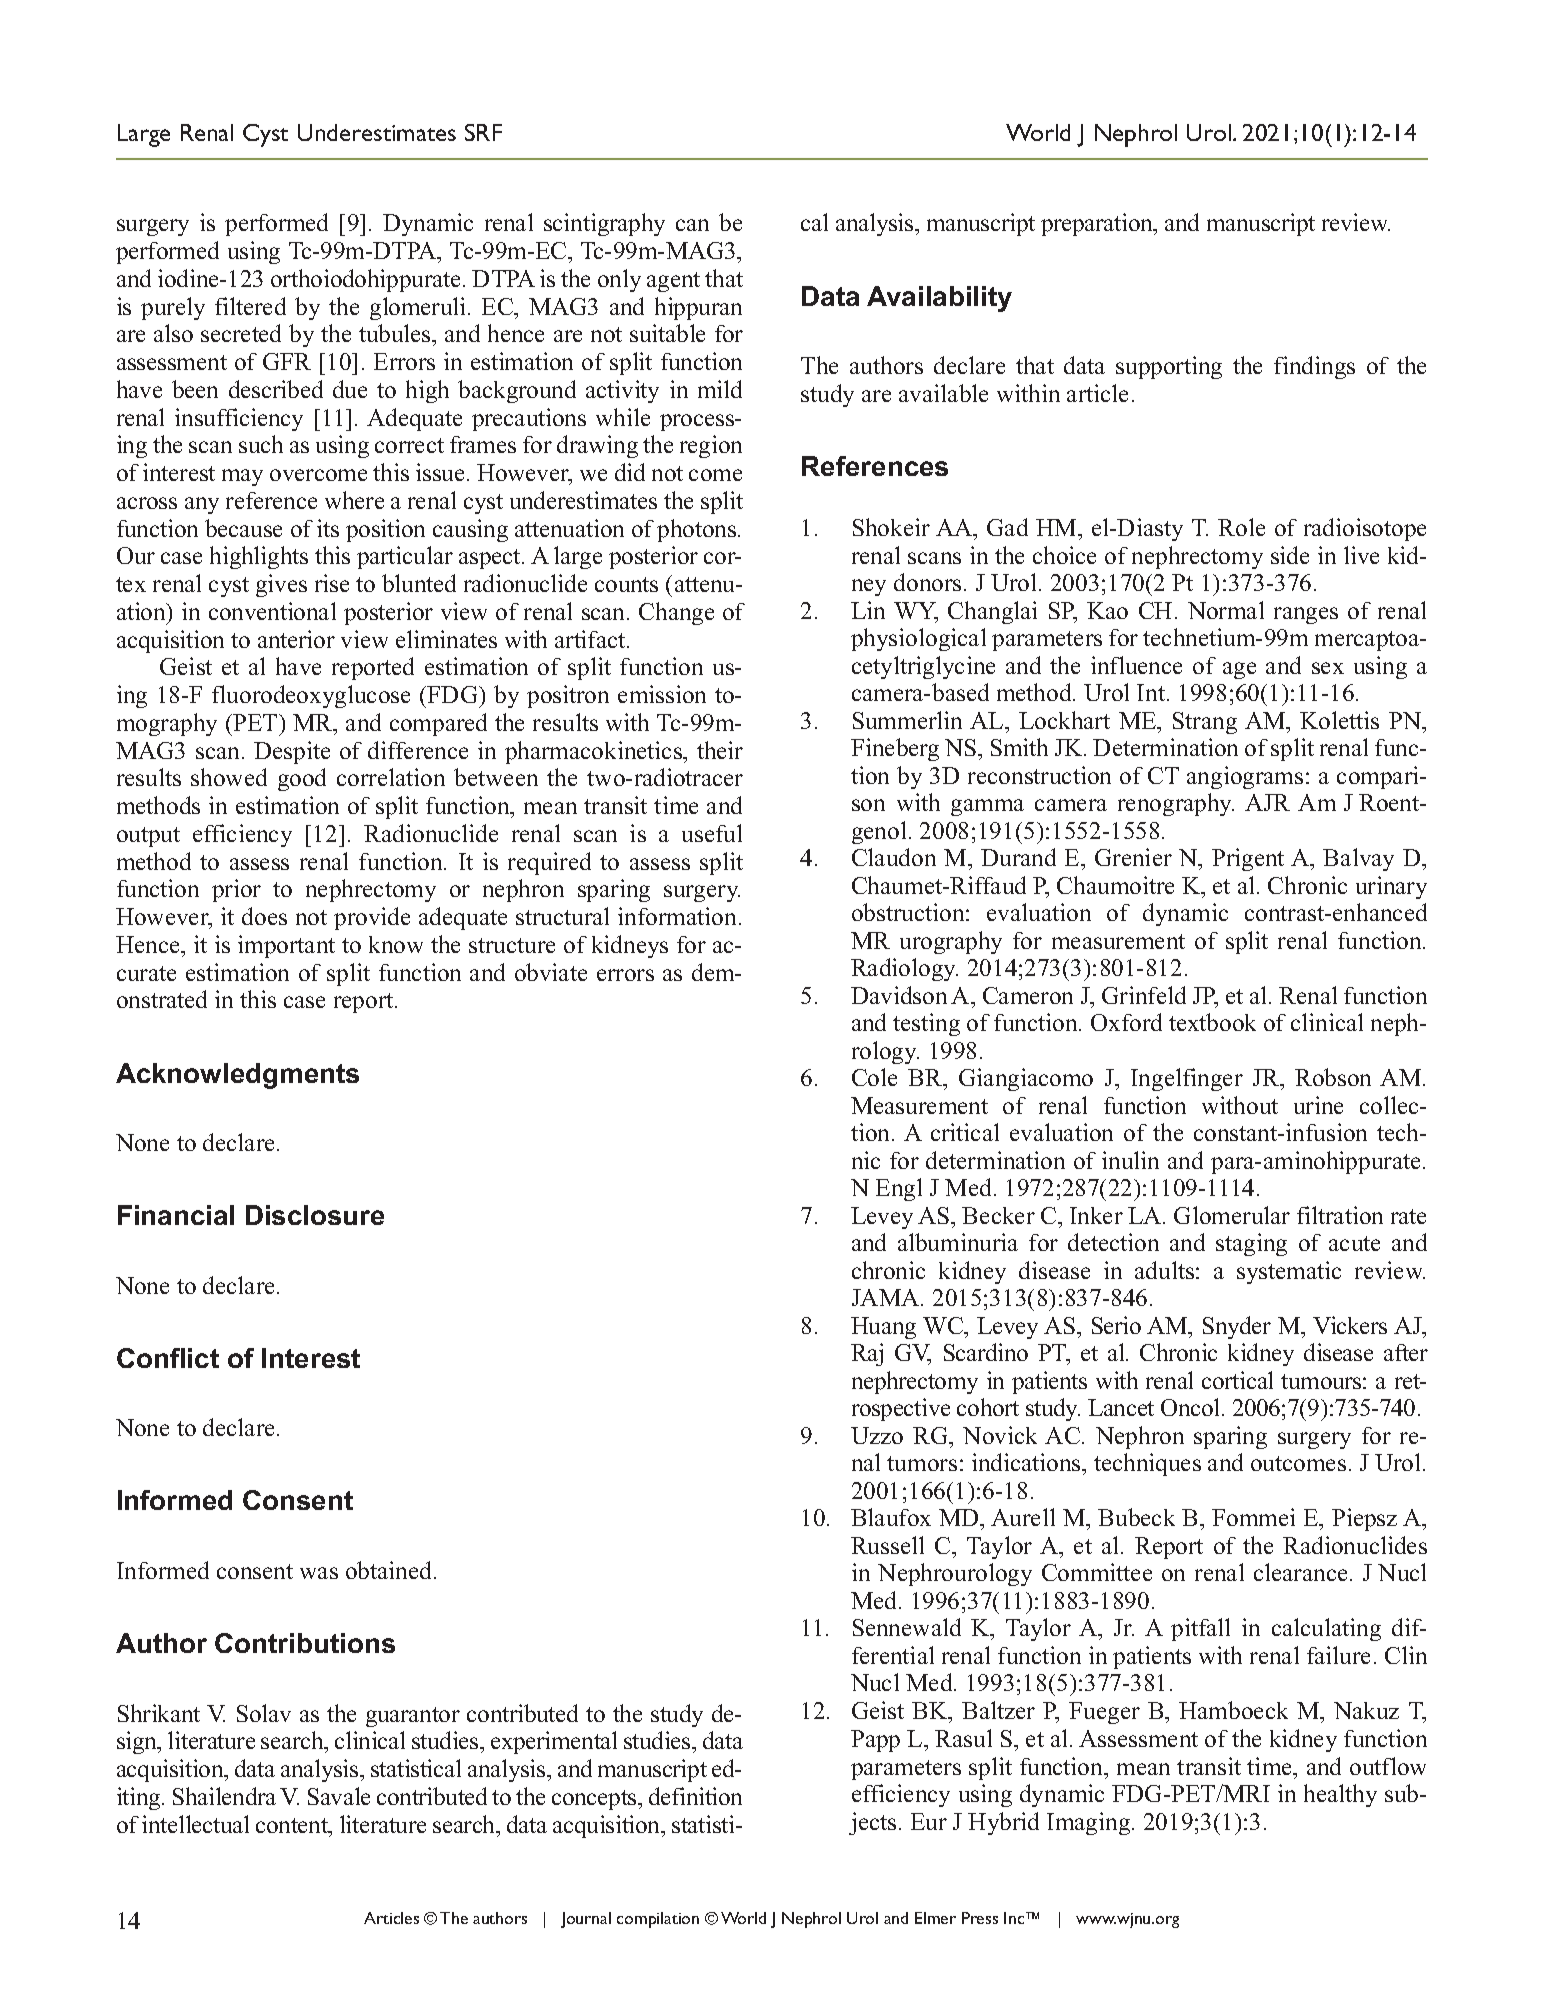  I want to click on Engl, so click(899, 1189).
